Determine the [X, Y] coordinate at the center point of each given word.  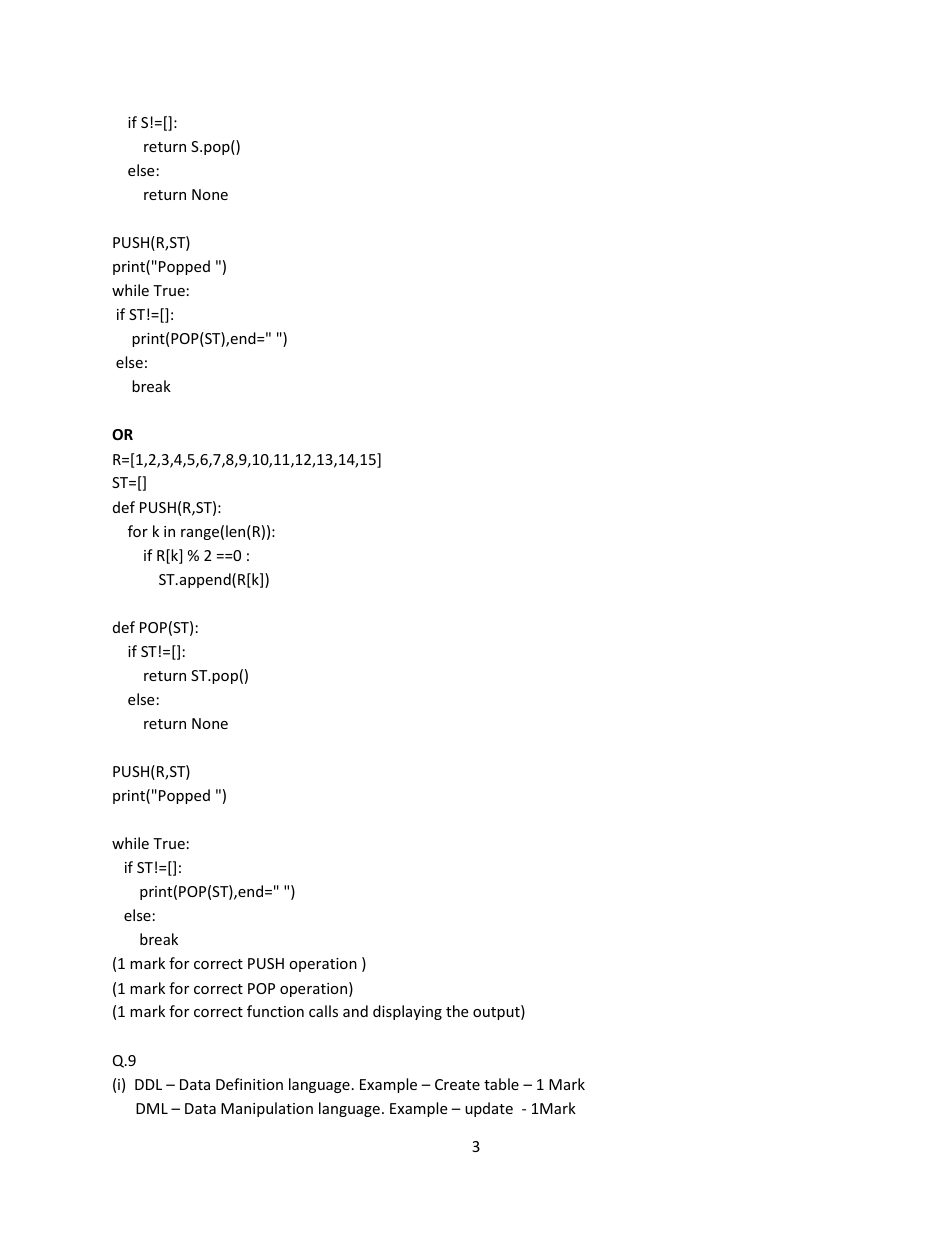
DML [152, 1108]
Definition [249, 1084]
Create [457, 1084]
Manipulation [267, 1109]
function [275, 1011]
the [457, 1011]
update [489, 1109]
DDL [148, 1084]
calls [323, 1011]
